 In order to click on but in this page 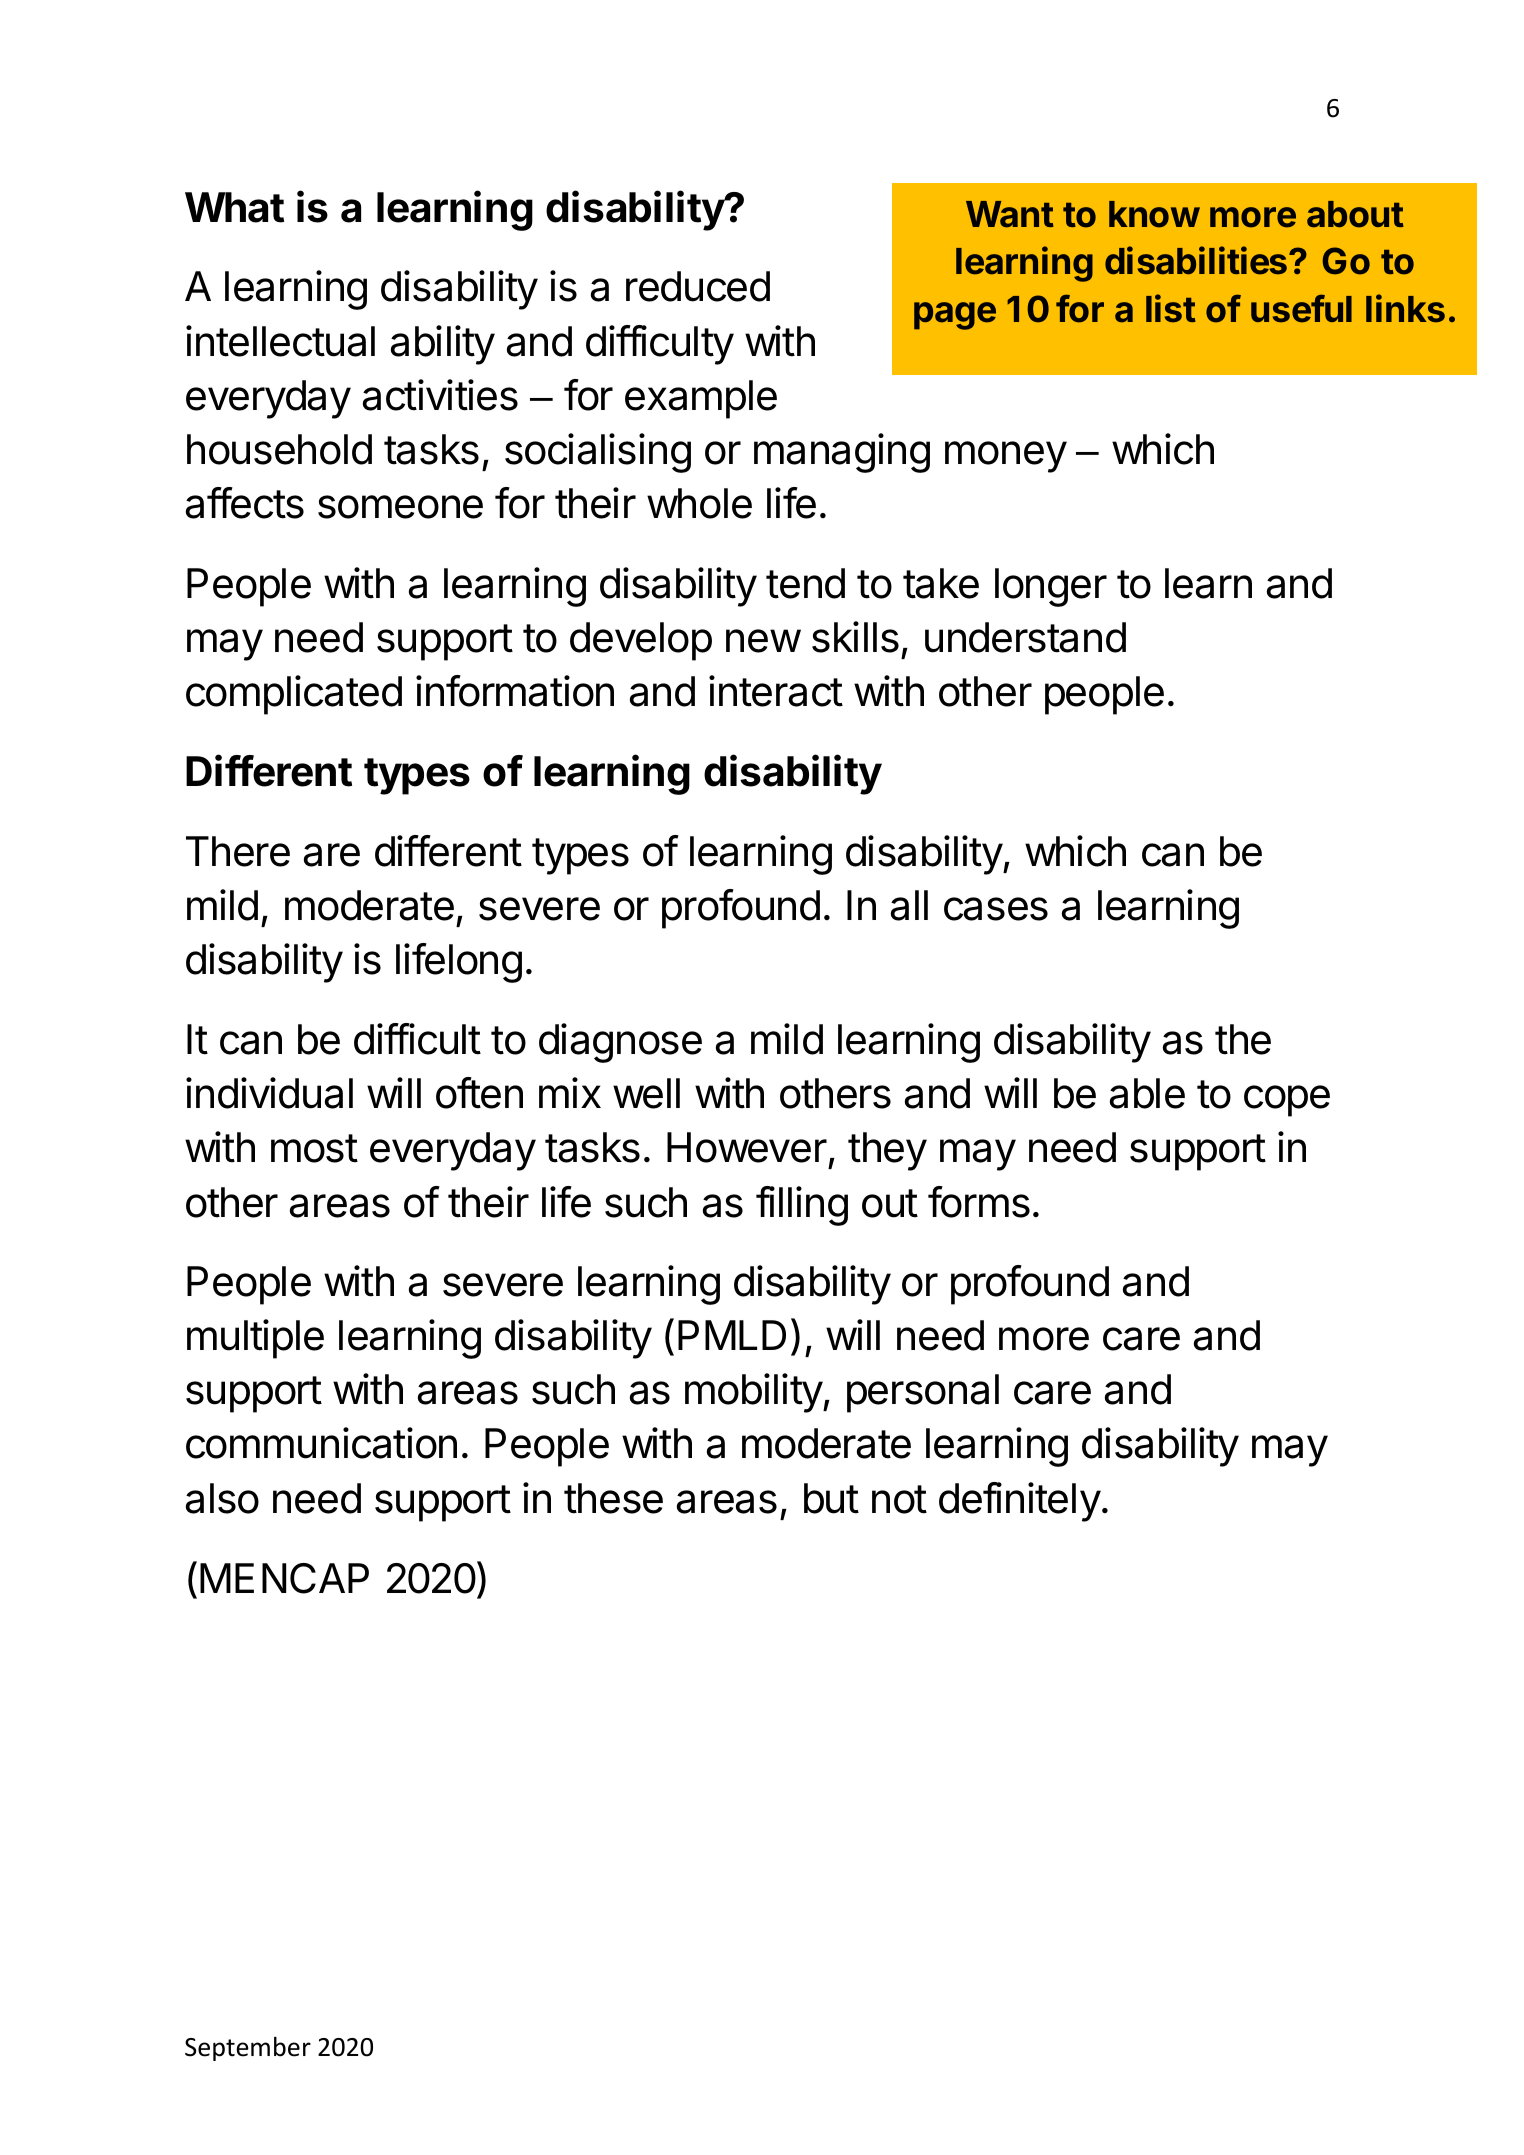, I will do `click(831, 1498)`.
